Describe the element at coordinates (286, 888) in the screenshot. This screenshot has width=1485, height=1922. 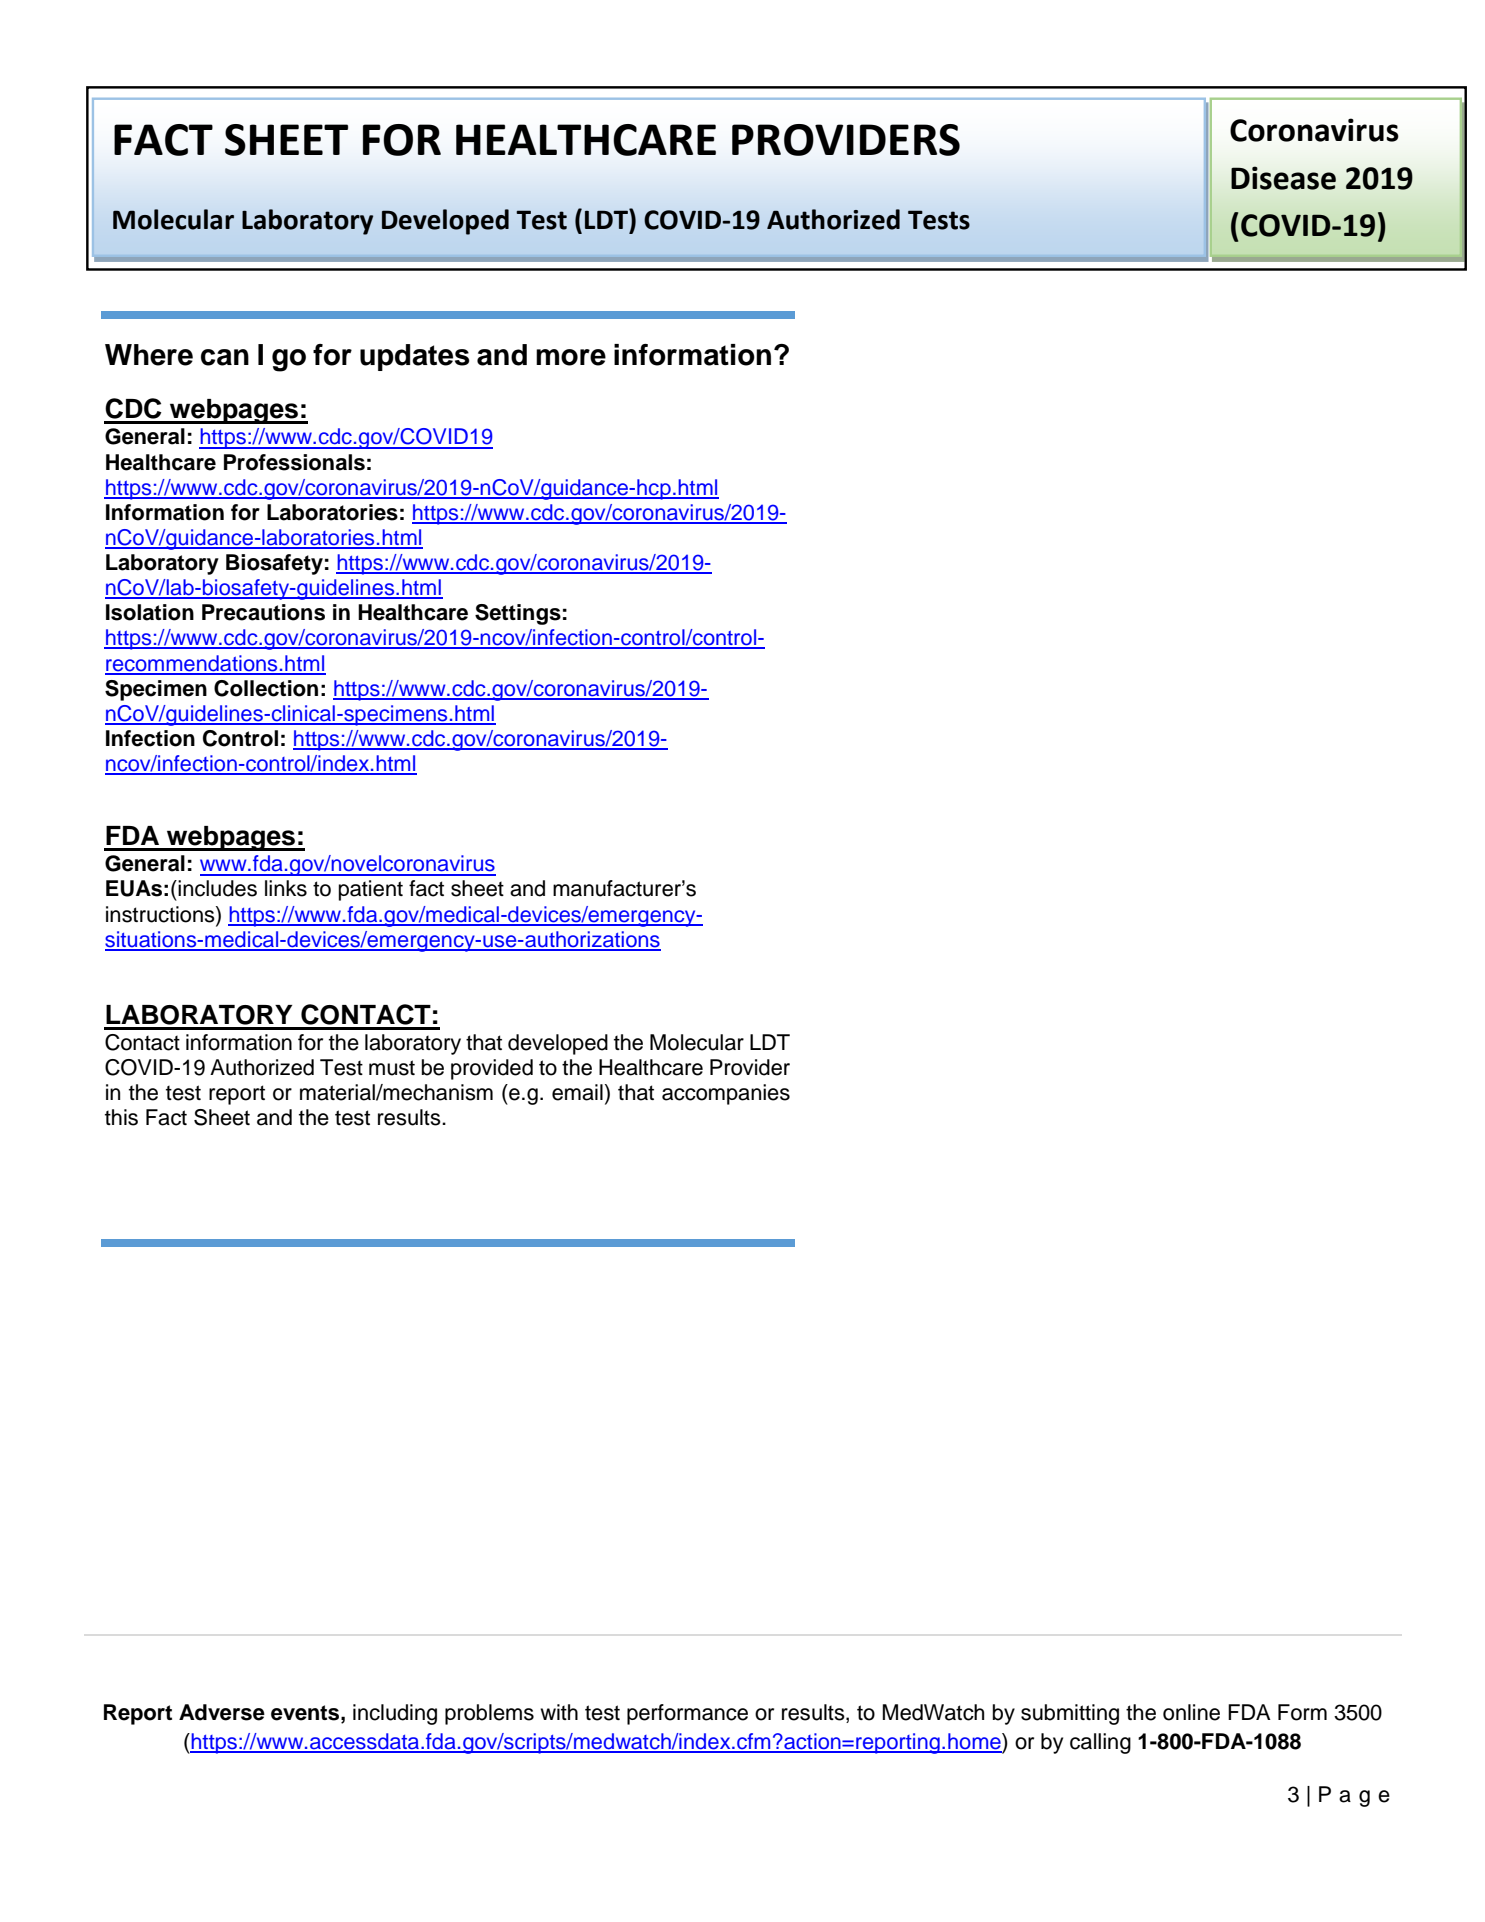
I see `links` at that location.
